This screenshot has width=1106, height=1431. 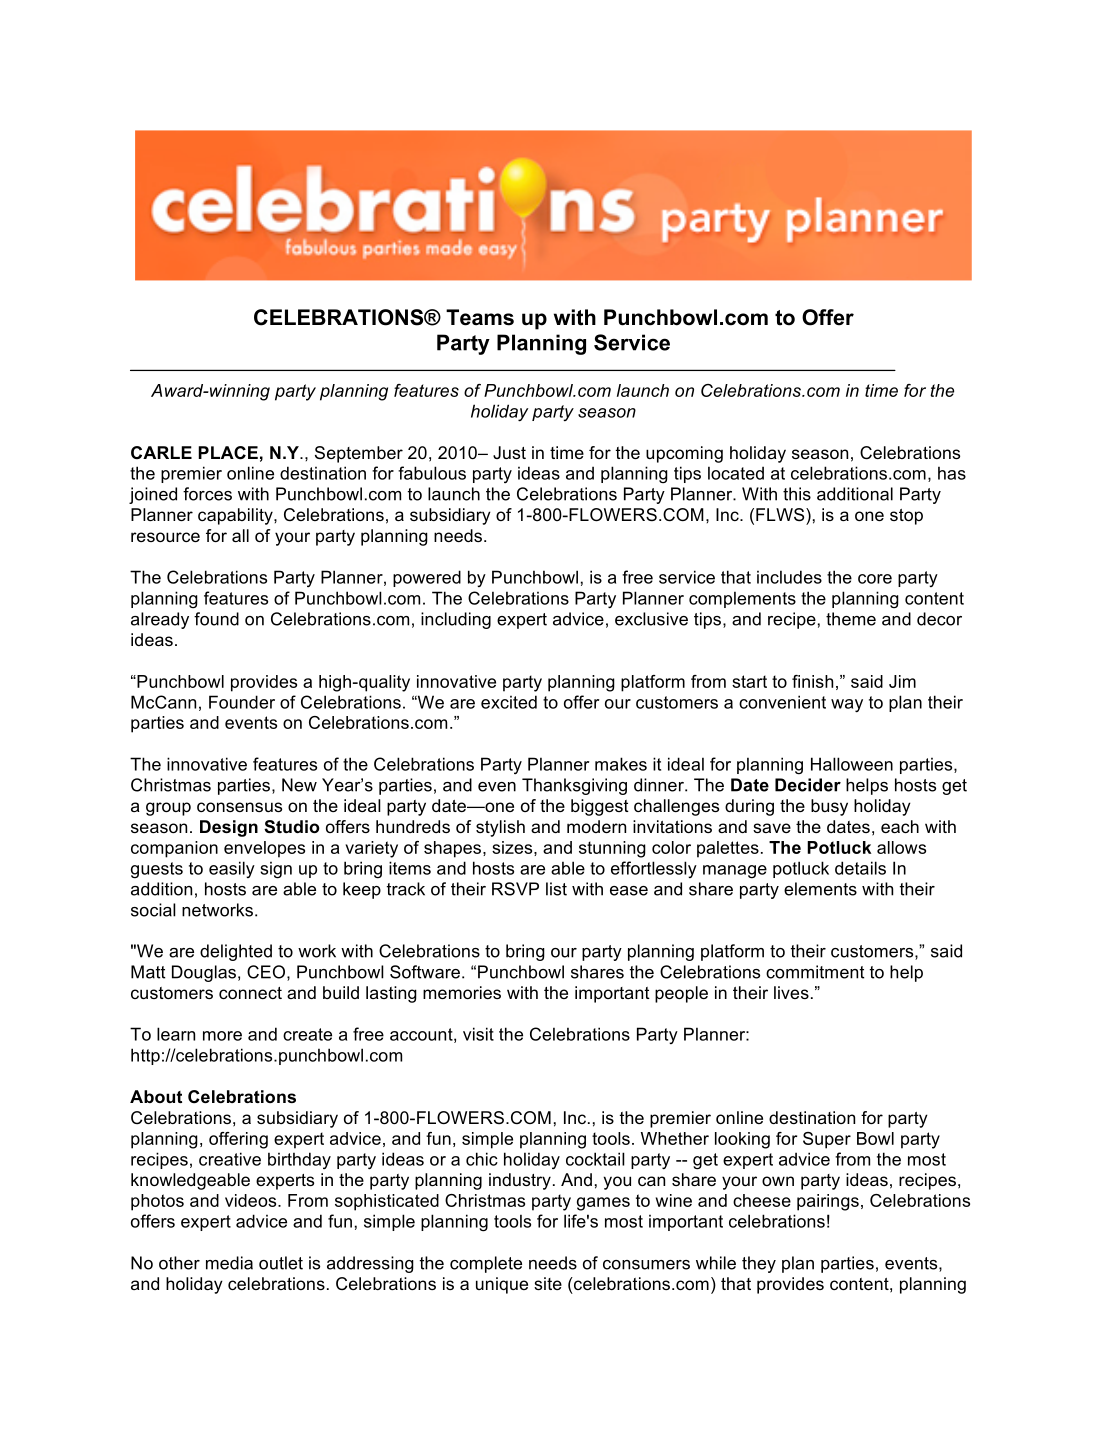 I want to click on delighted, so click(x=236, y=952).
